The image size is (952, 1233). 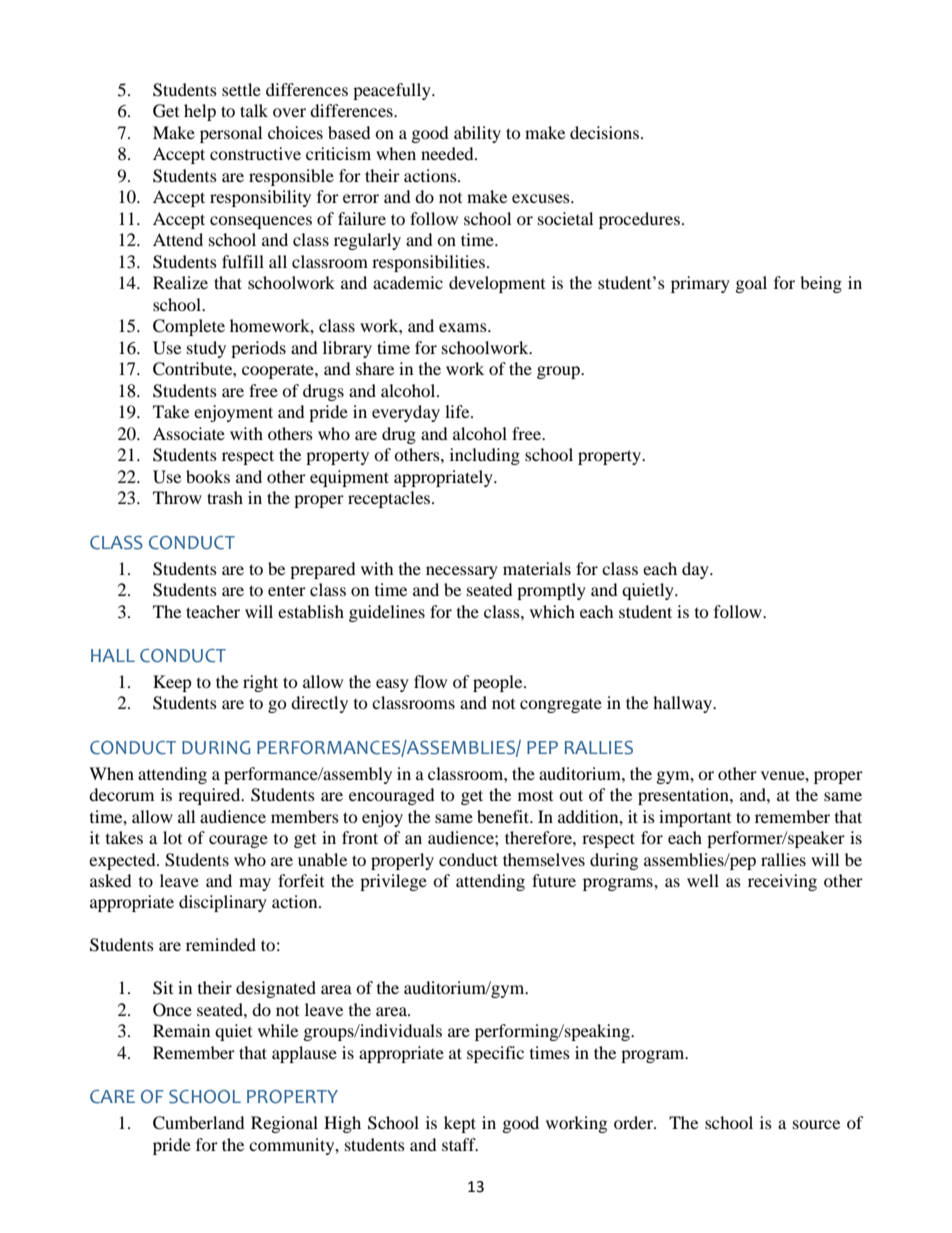 What do you see at coordinates (751, 284) in the document?
I see `goal` at bounding box center [751, 284].
